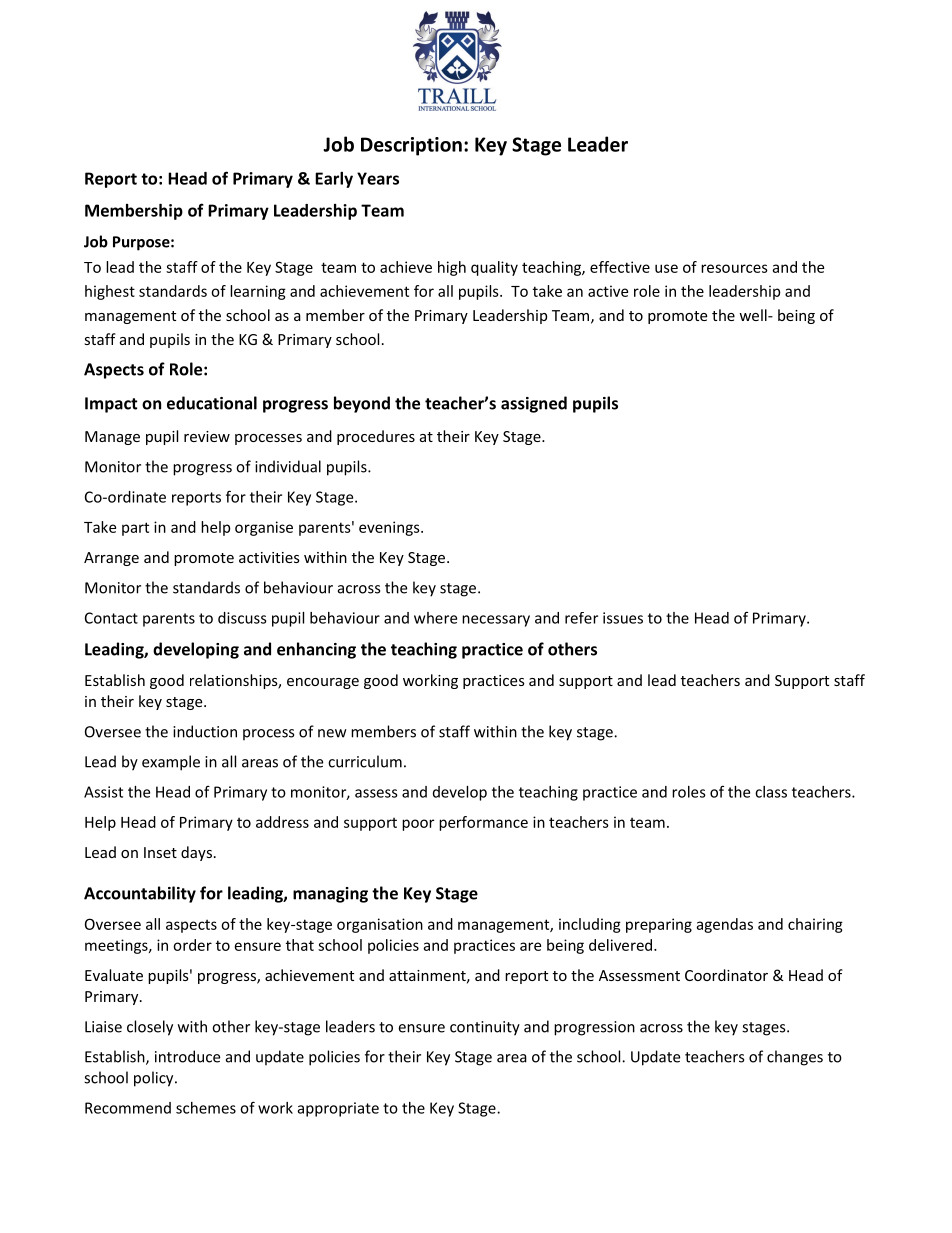 The image size is (952, 1233). I want to click on changes, so click(795, 1058).
